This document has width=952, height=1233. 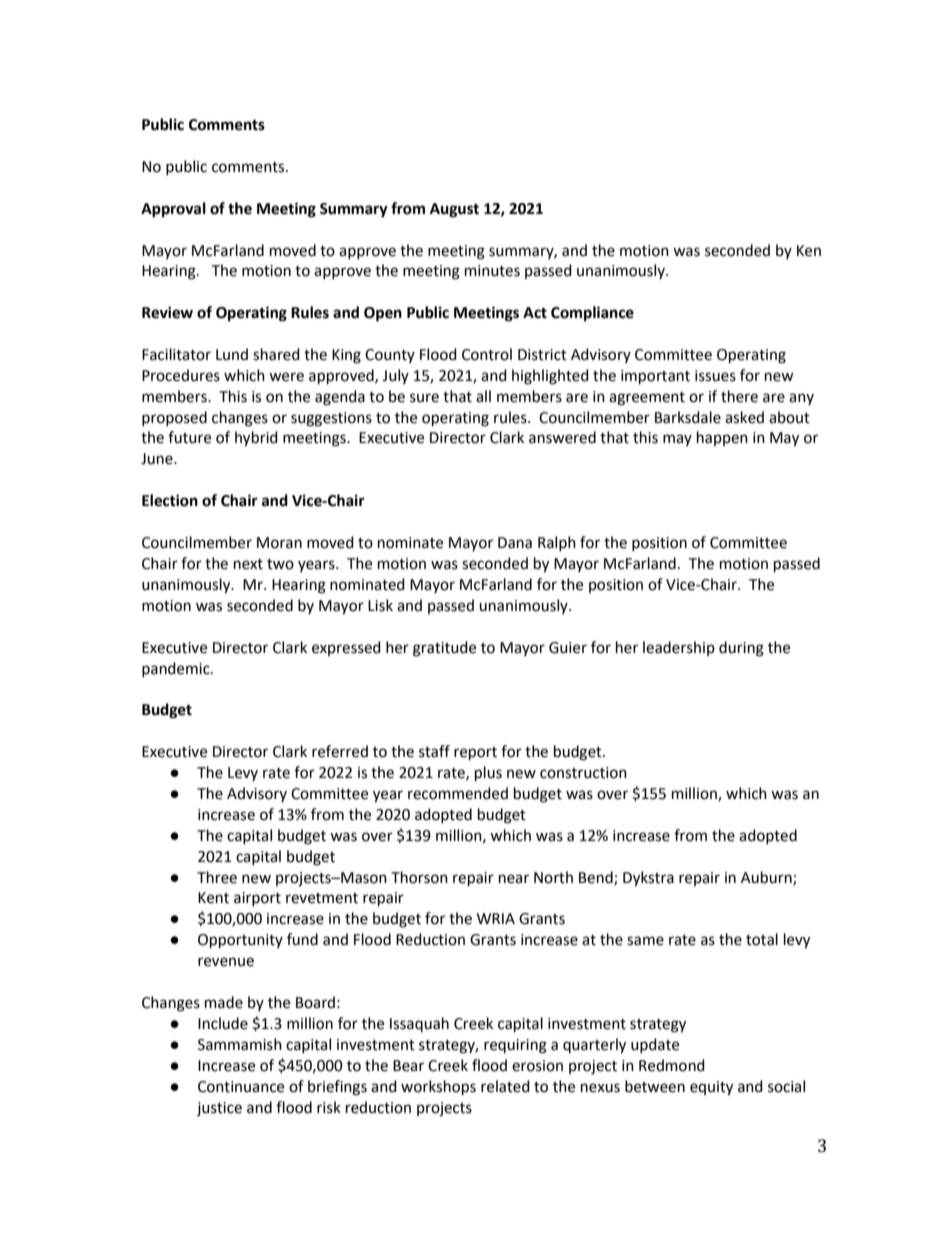 What do you see at coordinates (458, 793) in the document?
I see `recommended` at bounding box center [458, 793].
